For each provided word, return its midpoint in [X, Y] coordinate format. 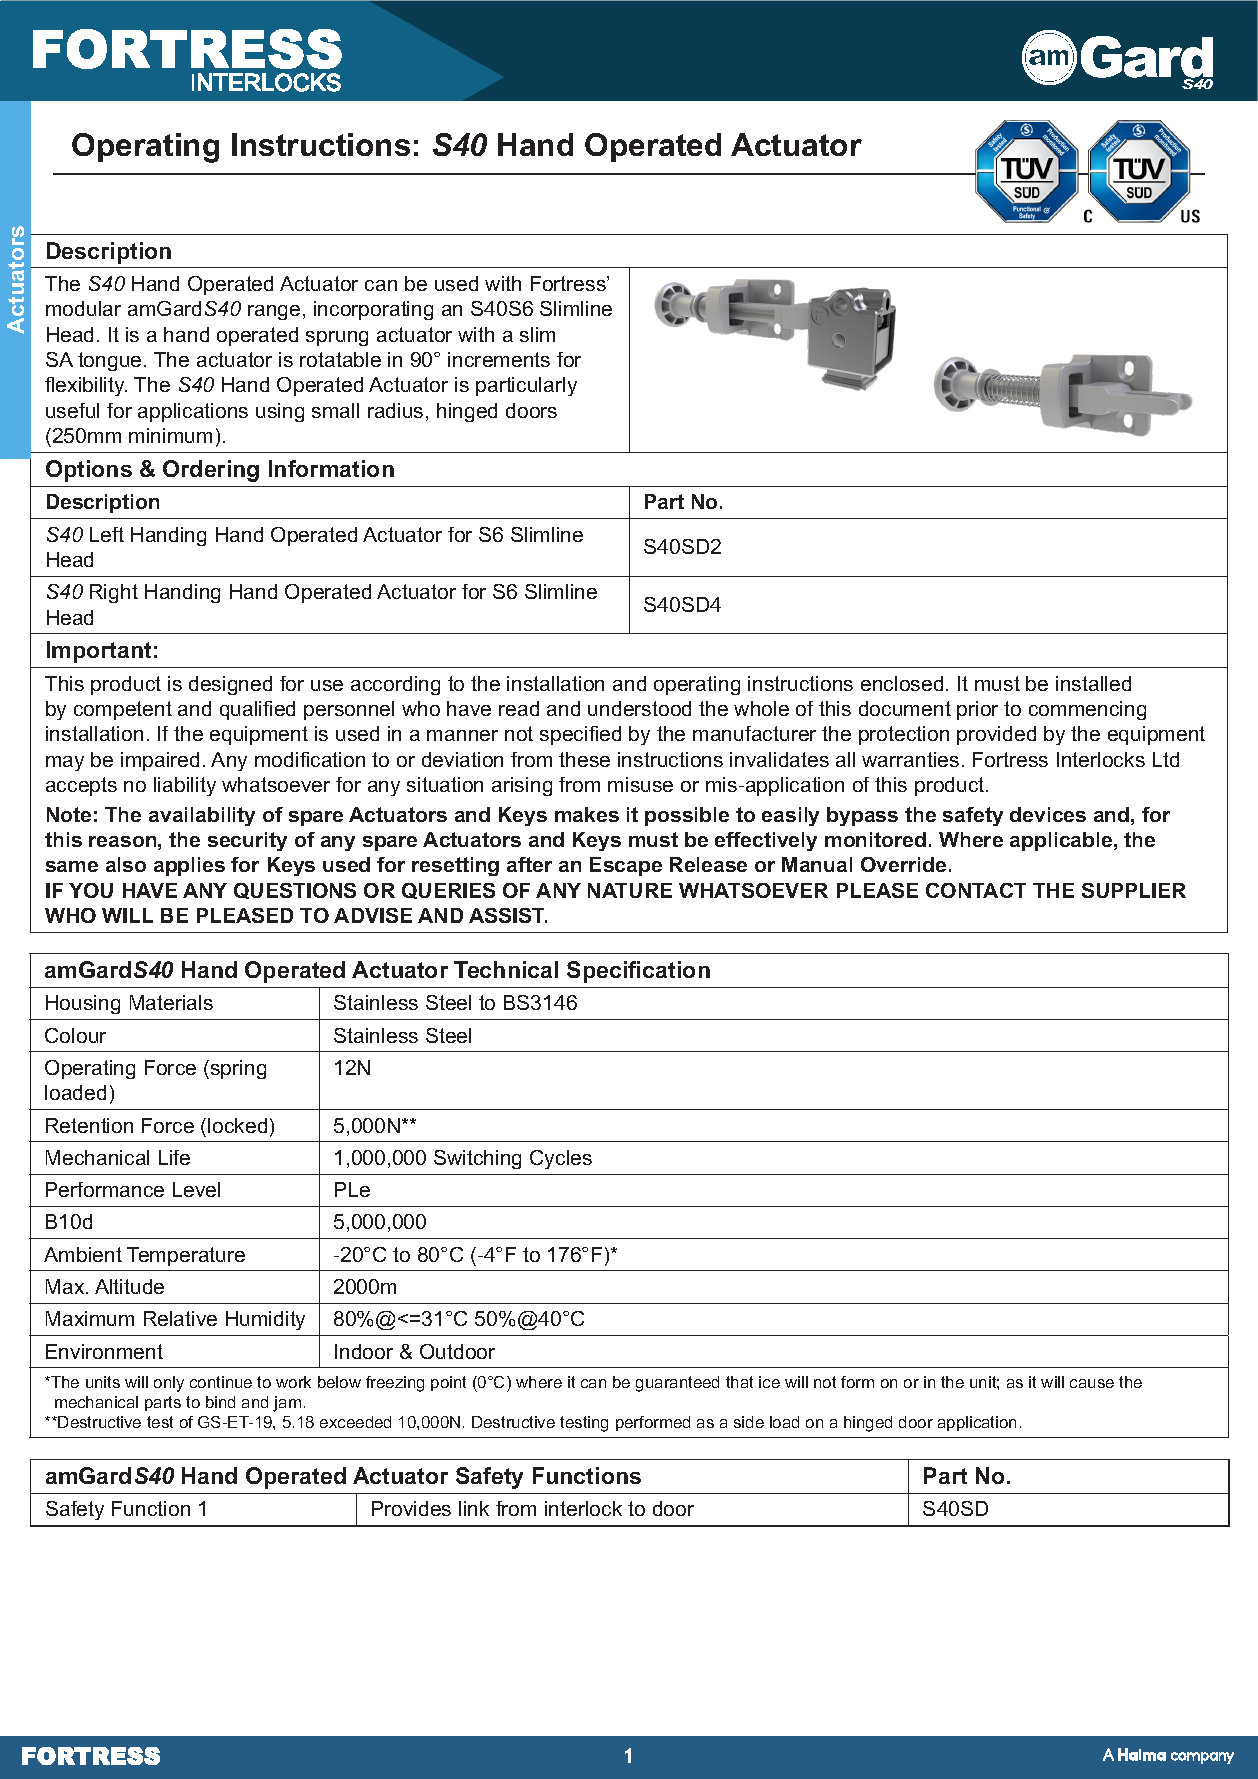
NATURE [630, 890]
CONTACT [976, 890]
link [474, 1508]
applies [189, 866]
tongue [109, 361]
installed [1093, 683]
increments [499, 359]
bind [220, 1402]
